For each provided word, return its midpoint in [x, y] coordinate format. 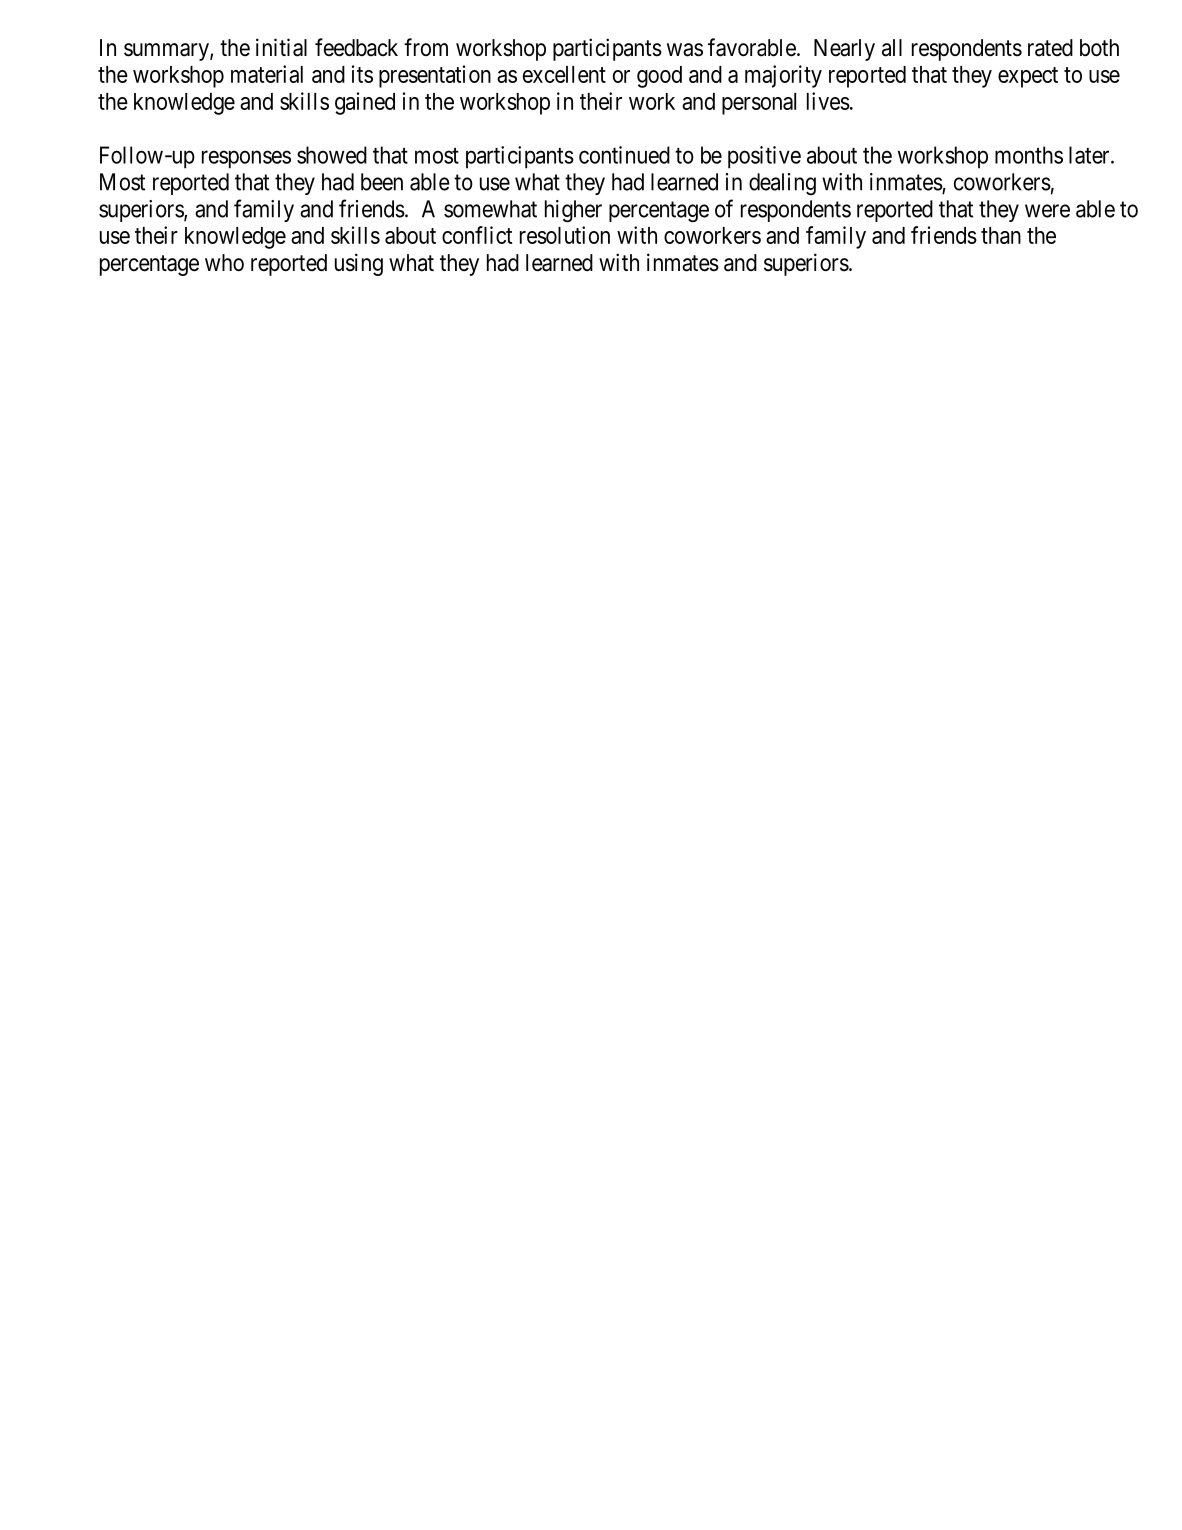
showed [332, 155]
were [1047, 211]
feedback [356, 47]
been [382, 182]
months [1029, 155]
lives [828, 101]
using [359, 264]
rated [1050, 48]
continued [624, 155]
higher [573, 211]
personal [759, 104]
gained [365, 103]
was [685, 50]
